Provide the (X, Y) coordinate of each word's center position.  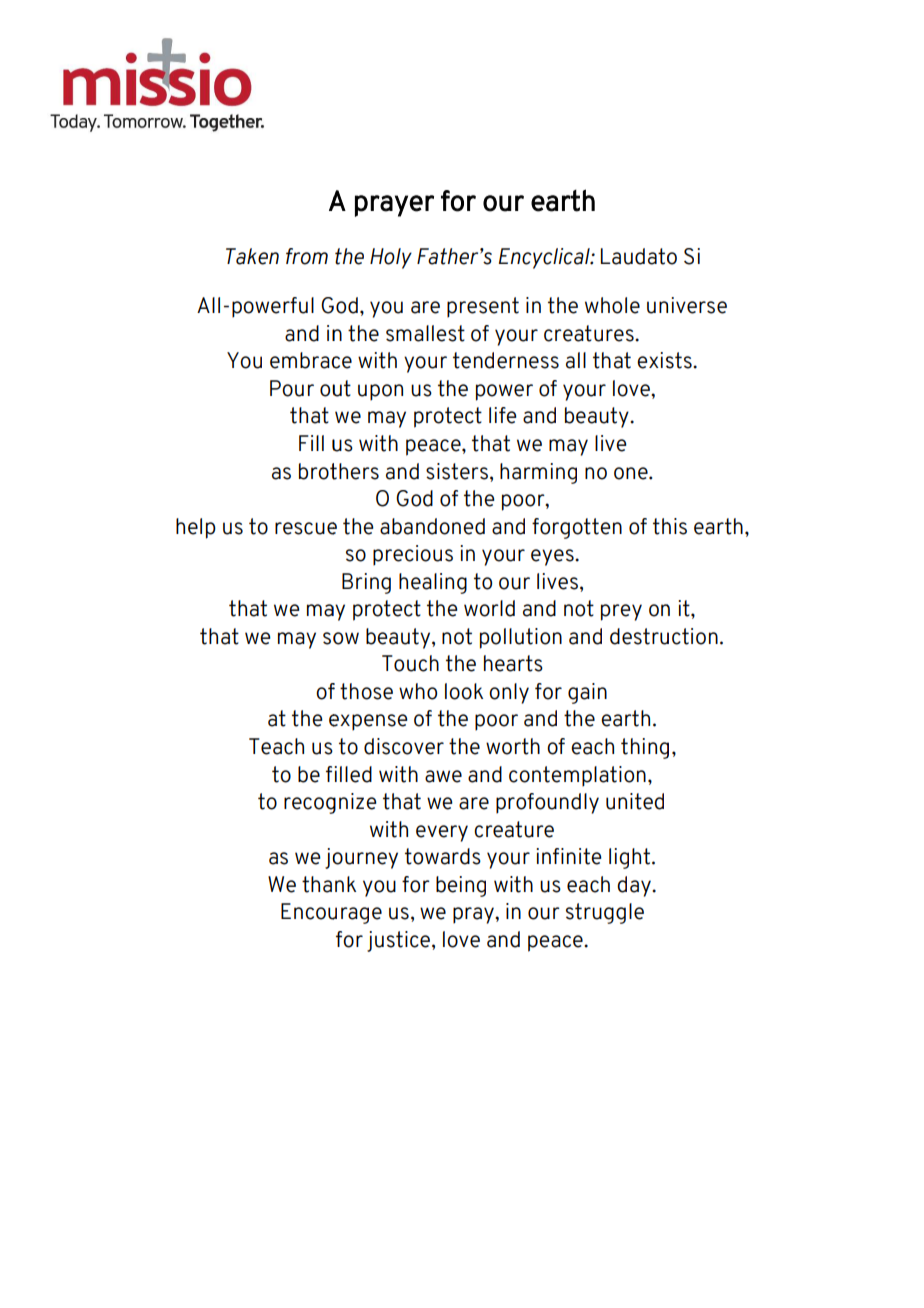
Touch (410, 663)
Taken (252, 256)
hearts (513, 663)
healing (433, 583)
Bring (366, 583)
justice (398, 941)
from (307, 256)
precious (413, 555)
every (442, 833)
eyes (553, 557)
